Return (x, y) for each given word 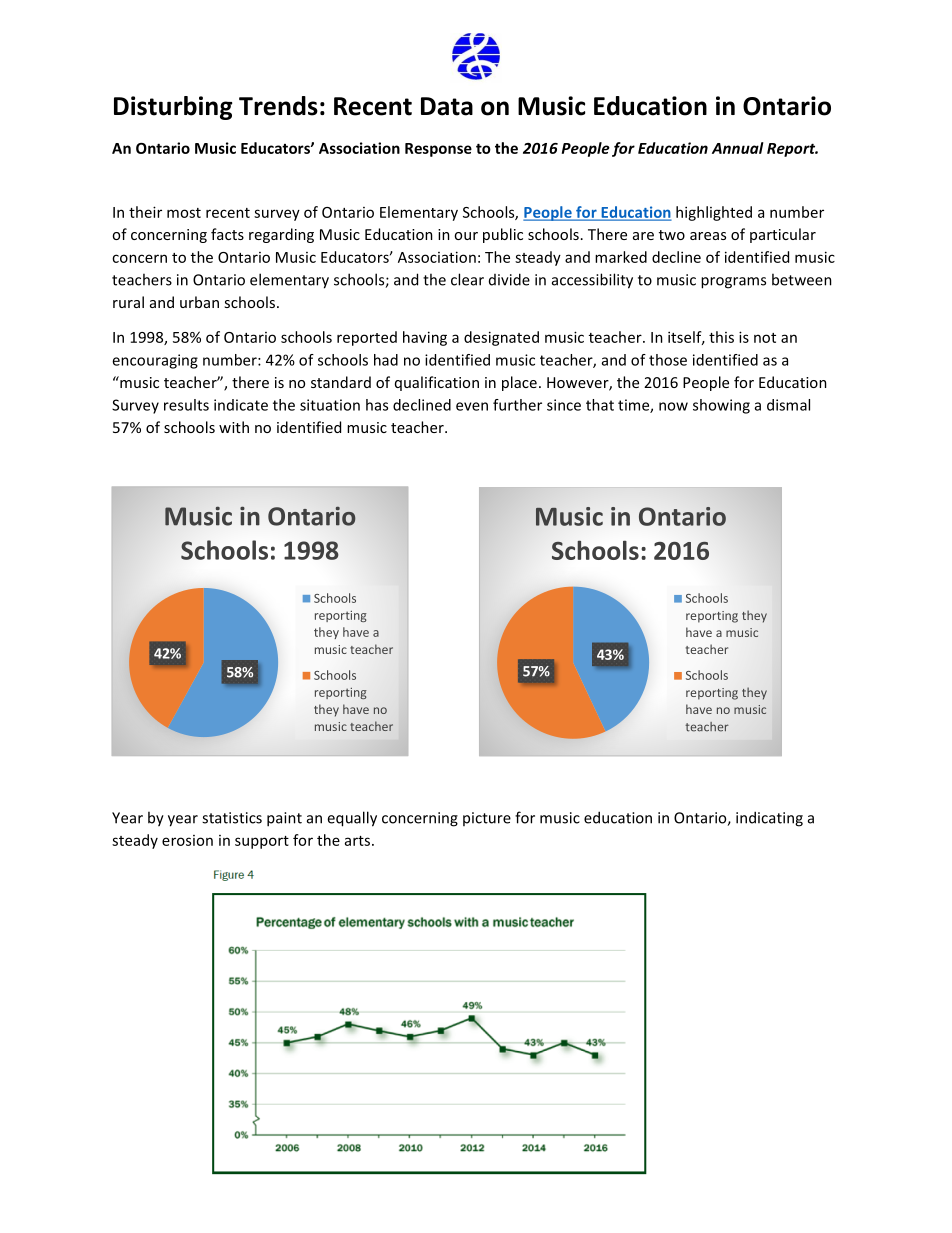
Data (447, 106)
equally (352, 819)
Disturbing (173, 108)
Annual (738, 148)
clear (467, 279)
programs (733, 283)
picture (487, 819)
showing (721, 406)
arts (359, 841)
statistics (232, 818)
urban (199, 302)
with (234, 427)
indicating (769, 819)
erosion (187, 840)
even (472, 406)
